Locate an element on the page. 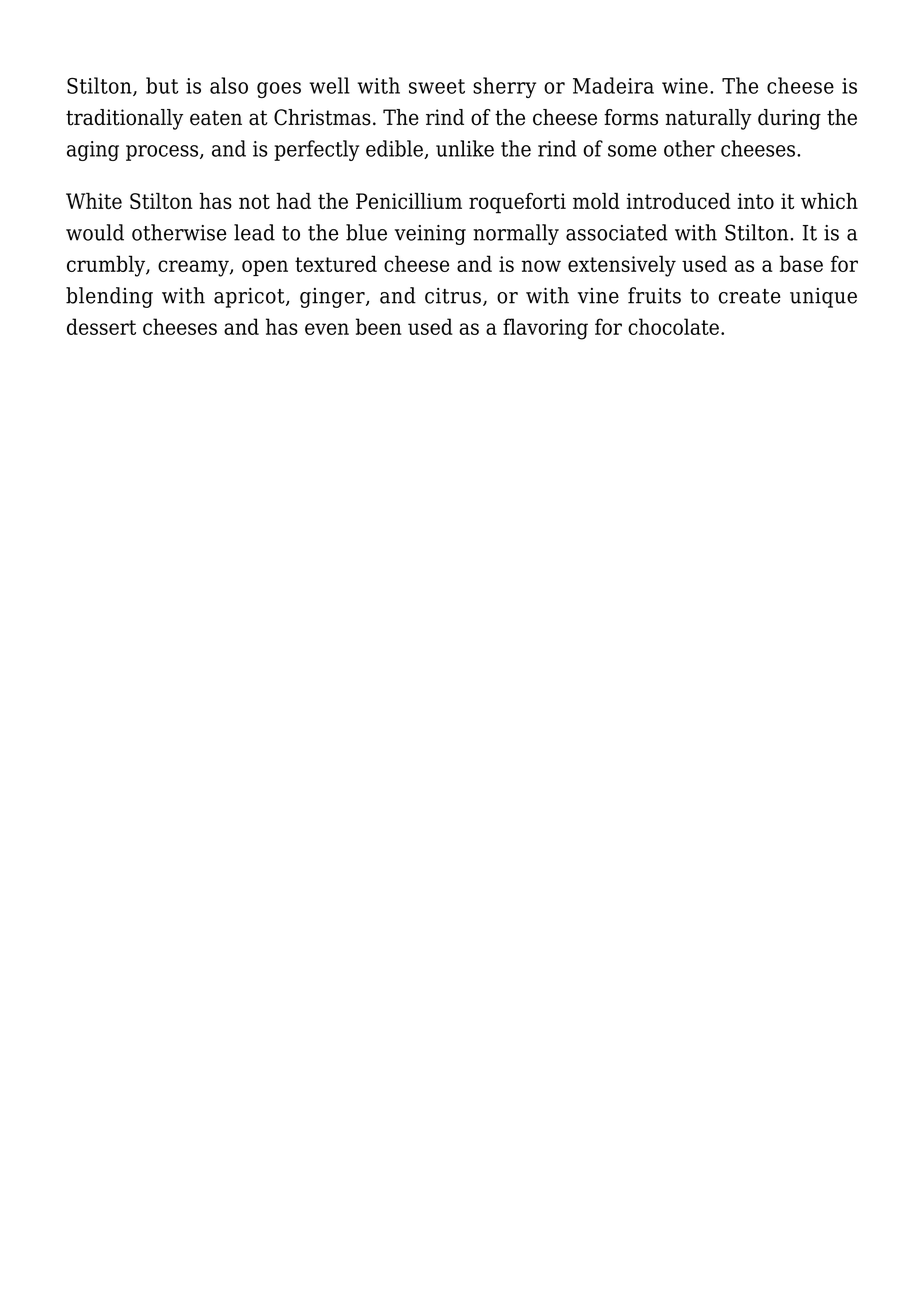 This document has height=1308, width=924. wine is located at coordinates (685, 86).
